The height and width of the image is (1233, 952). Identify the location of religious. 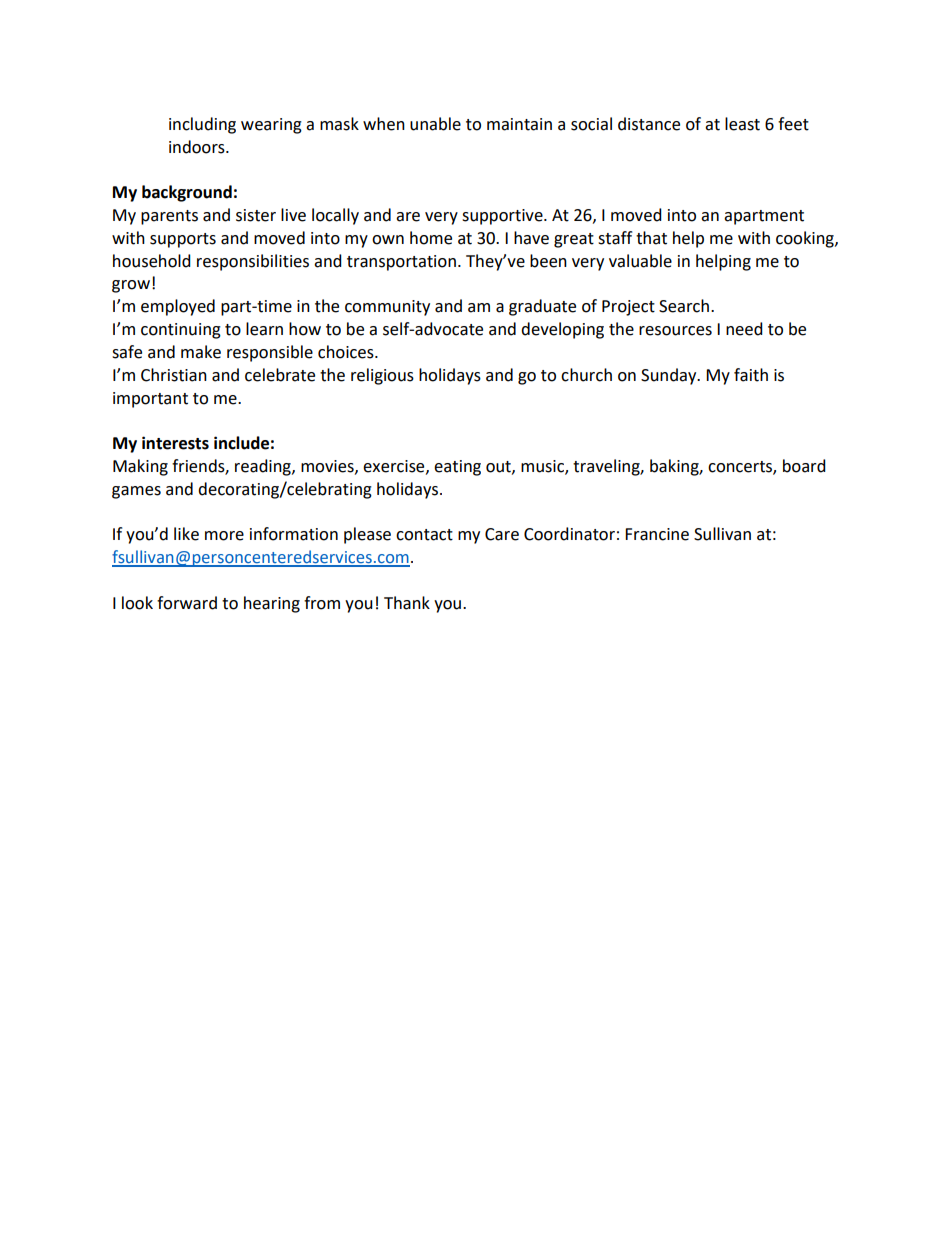
(382, 376).
